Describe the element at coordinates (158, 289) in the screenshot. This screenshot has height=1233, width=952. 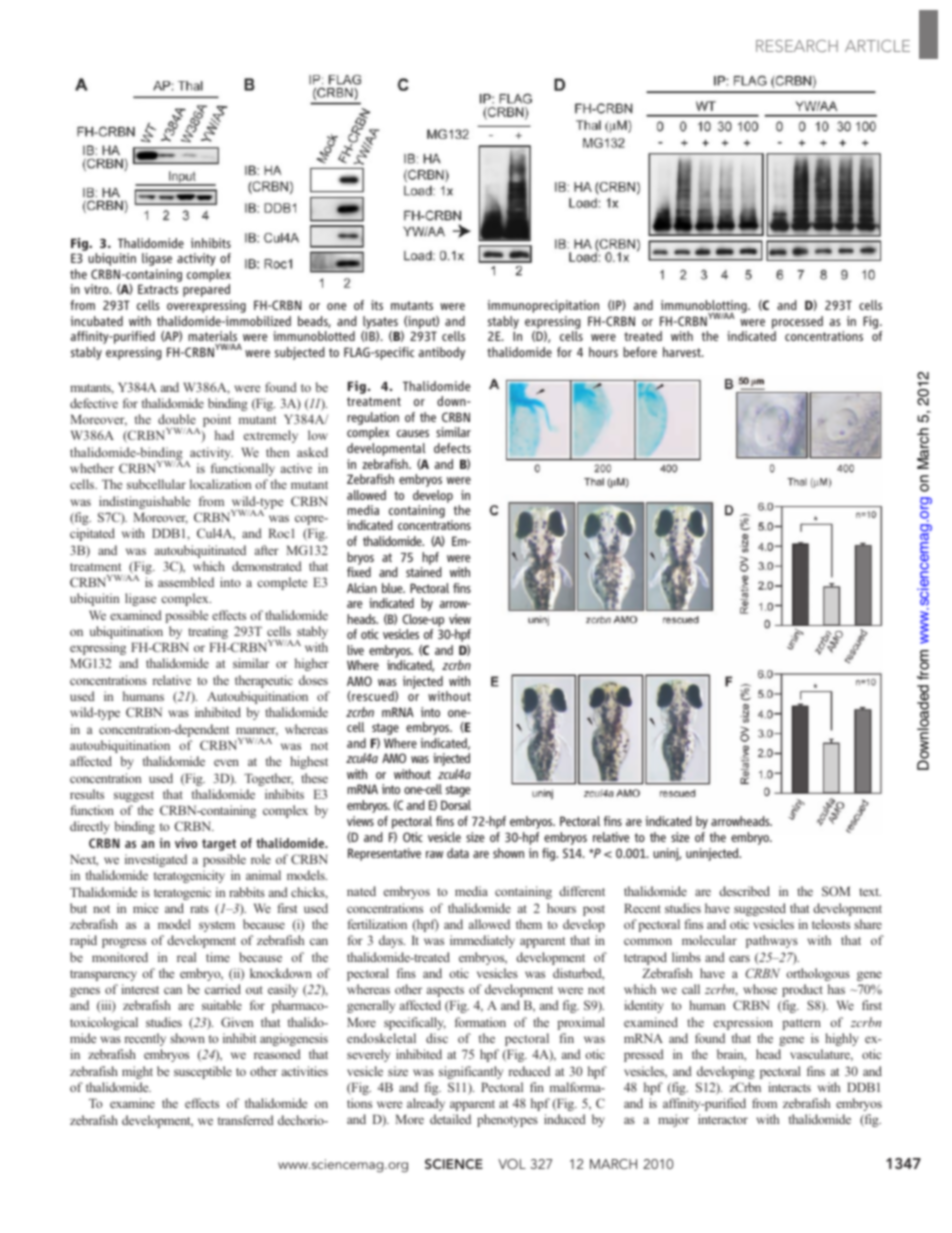
I see `Extracts` at that location.
